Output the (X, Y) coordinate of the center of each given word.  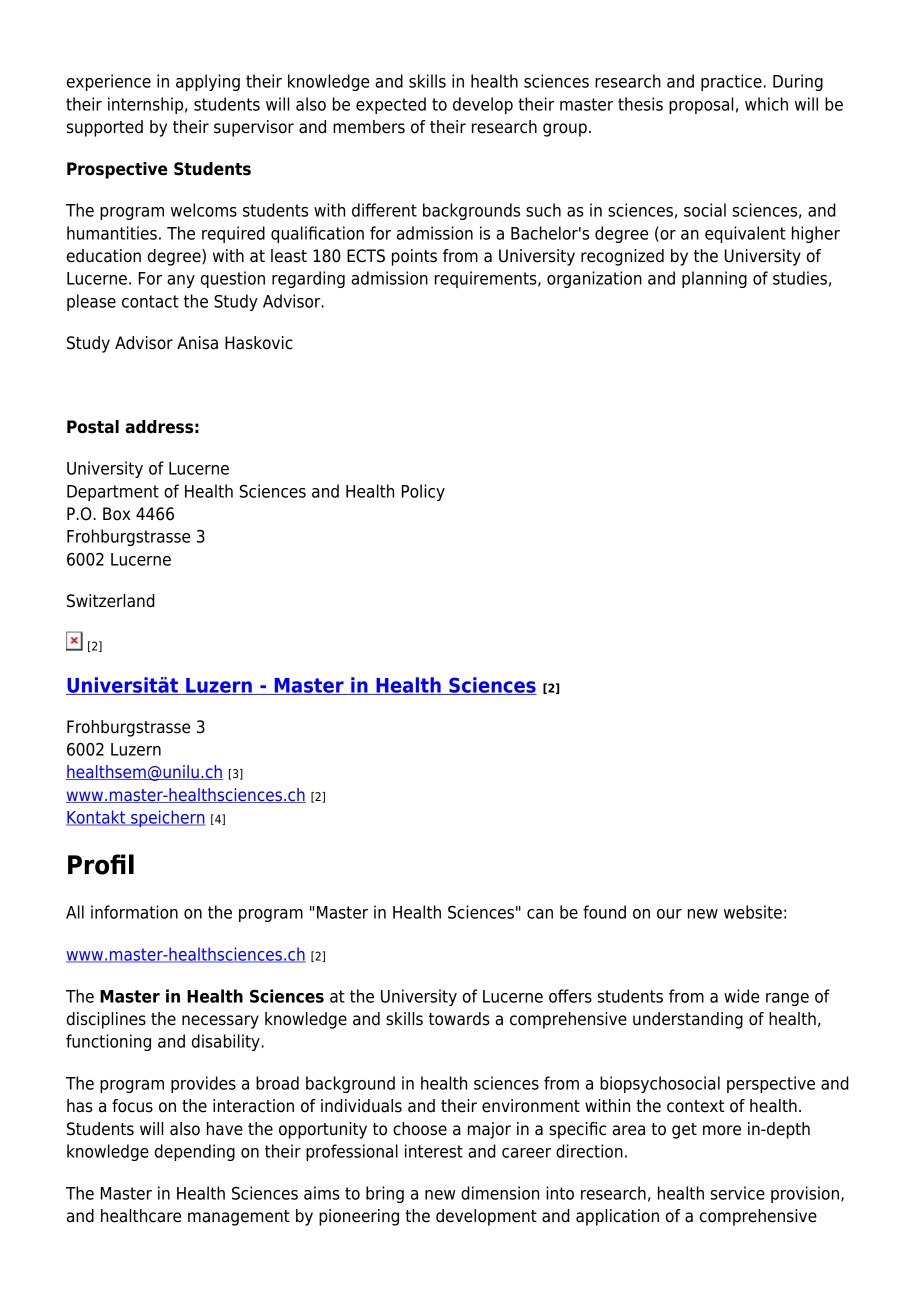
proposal (701, 105)
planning (714, 279)
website (753, 912)
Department (113, 493)
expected (391, 105)
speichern (167, 818)
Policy (423, 492)
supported (105, 128)
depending (195, 1152)
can (540, 914)
